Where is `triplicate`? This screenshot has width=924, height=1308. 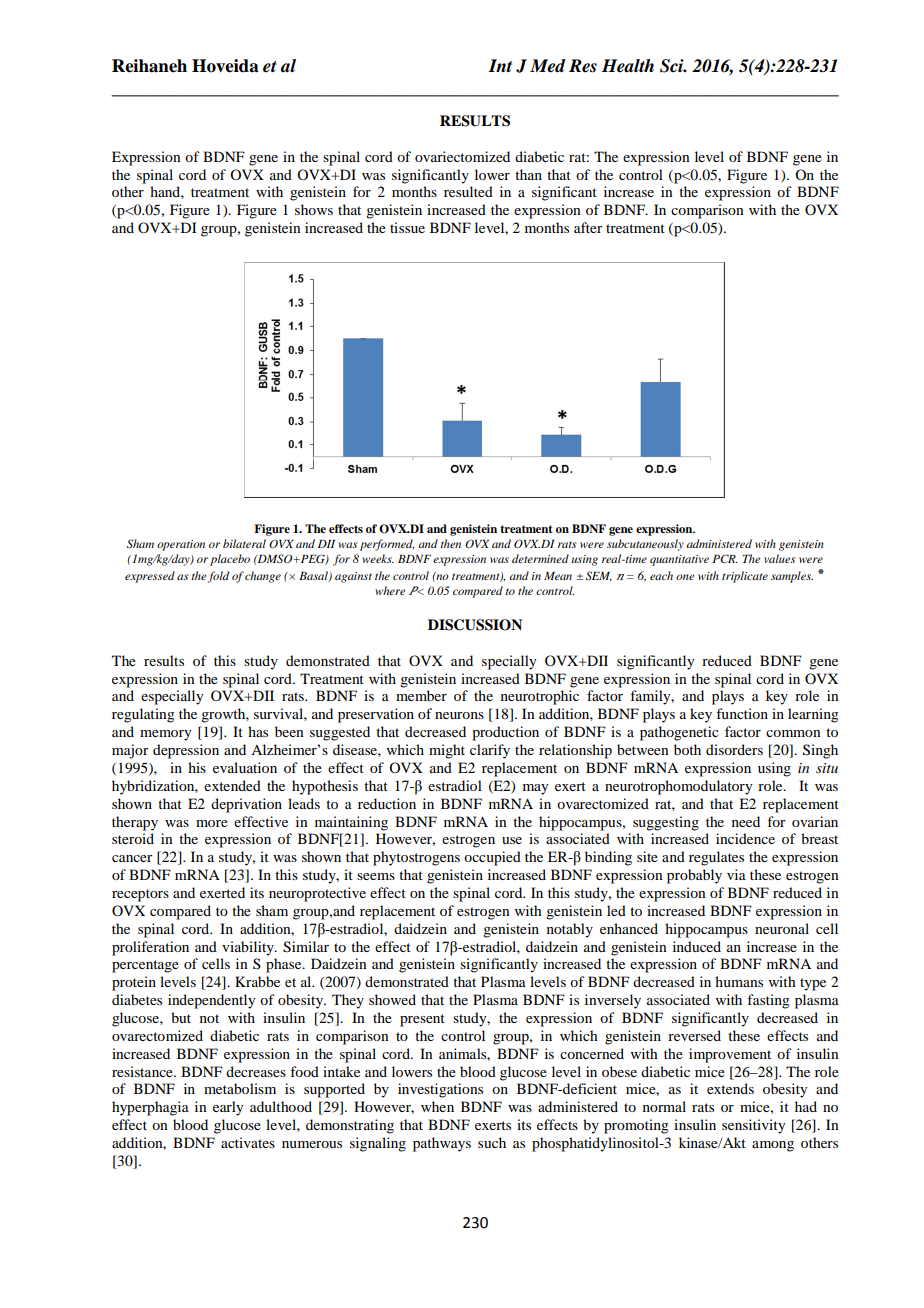 triplicate is located at coordinates (745, 577).
